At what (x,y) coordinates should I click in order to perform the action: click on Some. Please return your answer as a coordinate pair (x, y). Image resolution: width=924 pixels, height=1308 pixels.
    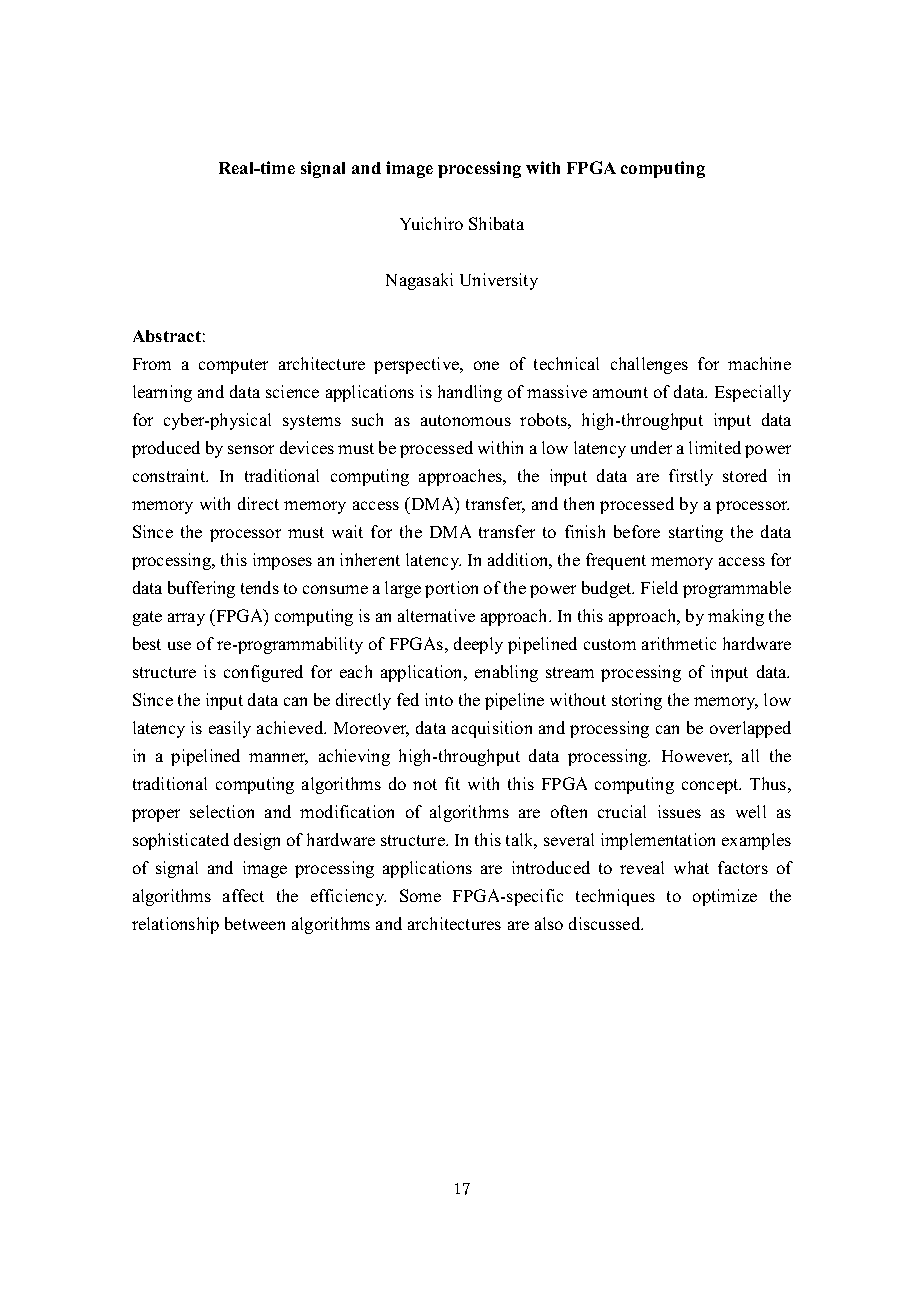
    Looking at the image, I should click on (420, 895).
